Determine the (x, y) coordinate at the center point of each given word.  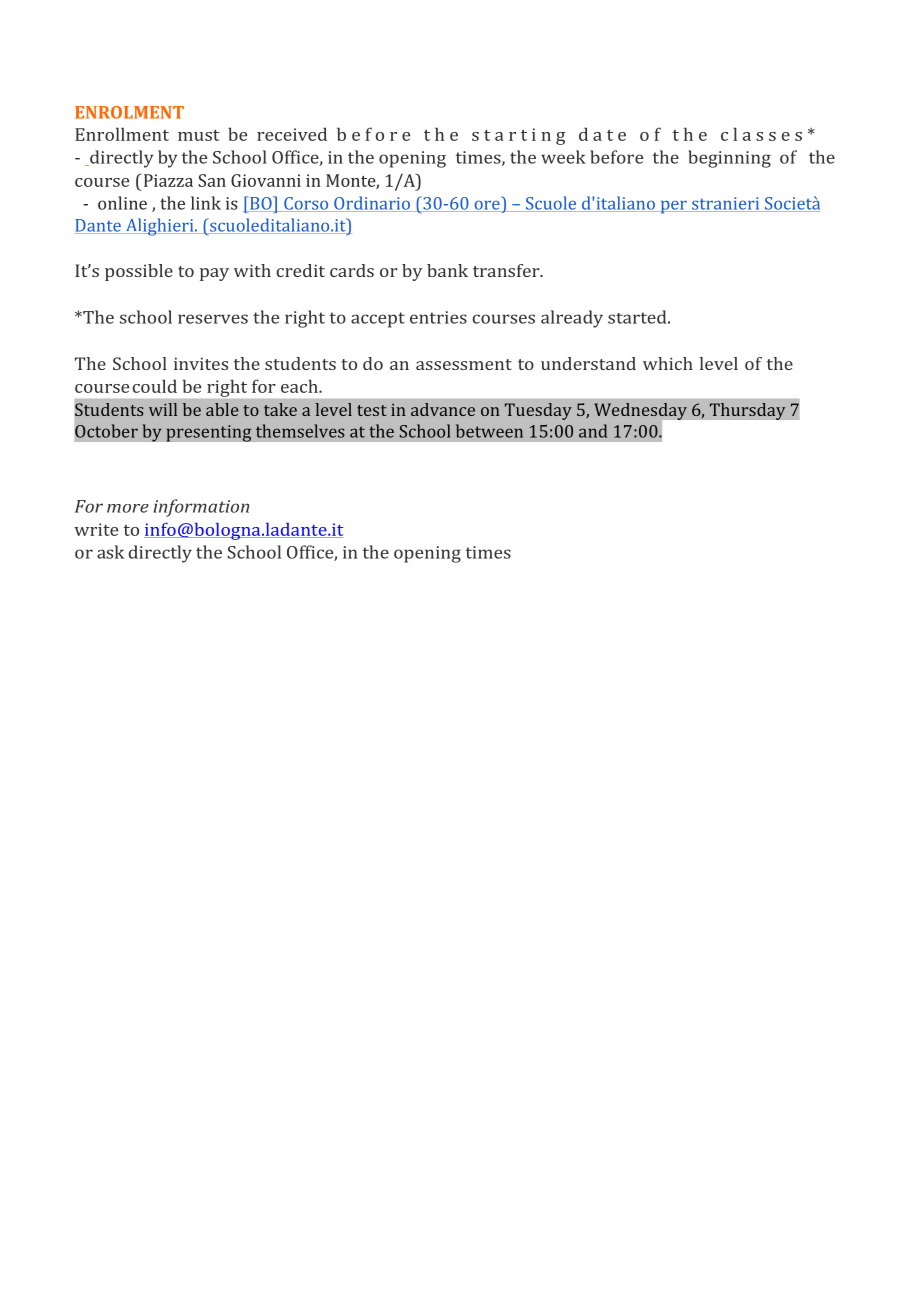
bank (447, 270)
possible (139, 272)
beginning (729, 159)
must (199, 135)
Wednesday (641, 412)
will (163, 409)
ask (110, 552)
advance (443, 409)
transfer (507, 270)
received (292, 134)
